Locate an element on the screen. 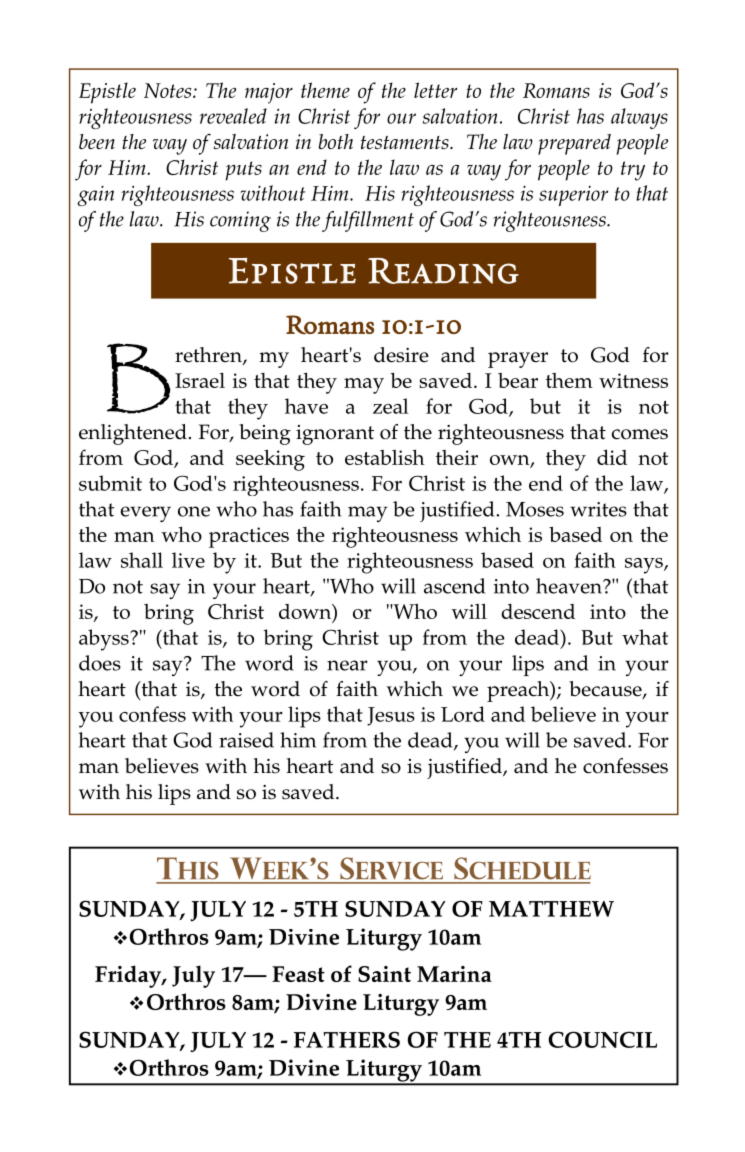 This screenshot has height=1152, width=745. Feast is located at coordinates (298, 974).
